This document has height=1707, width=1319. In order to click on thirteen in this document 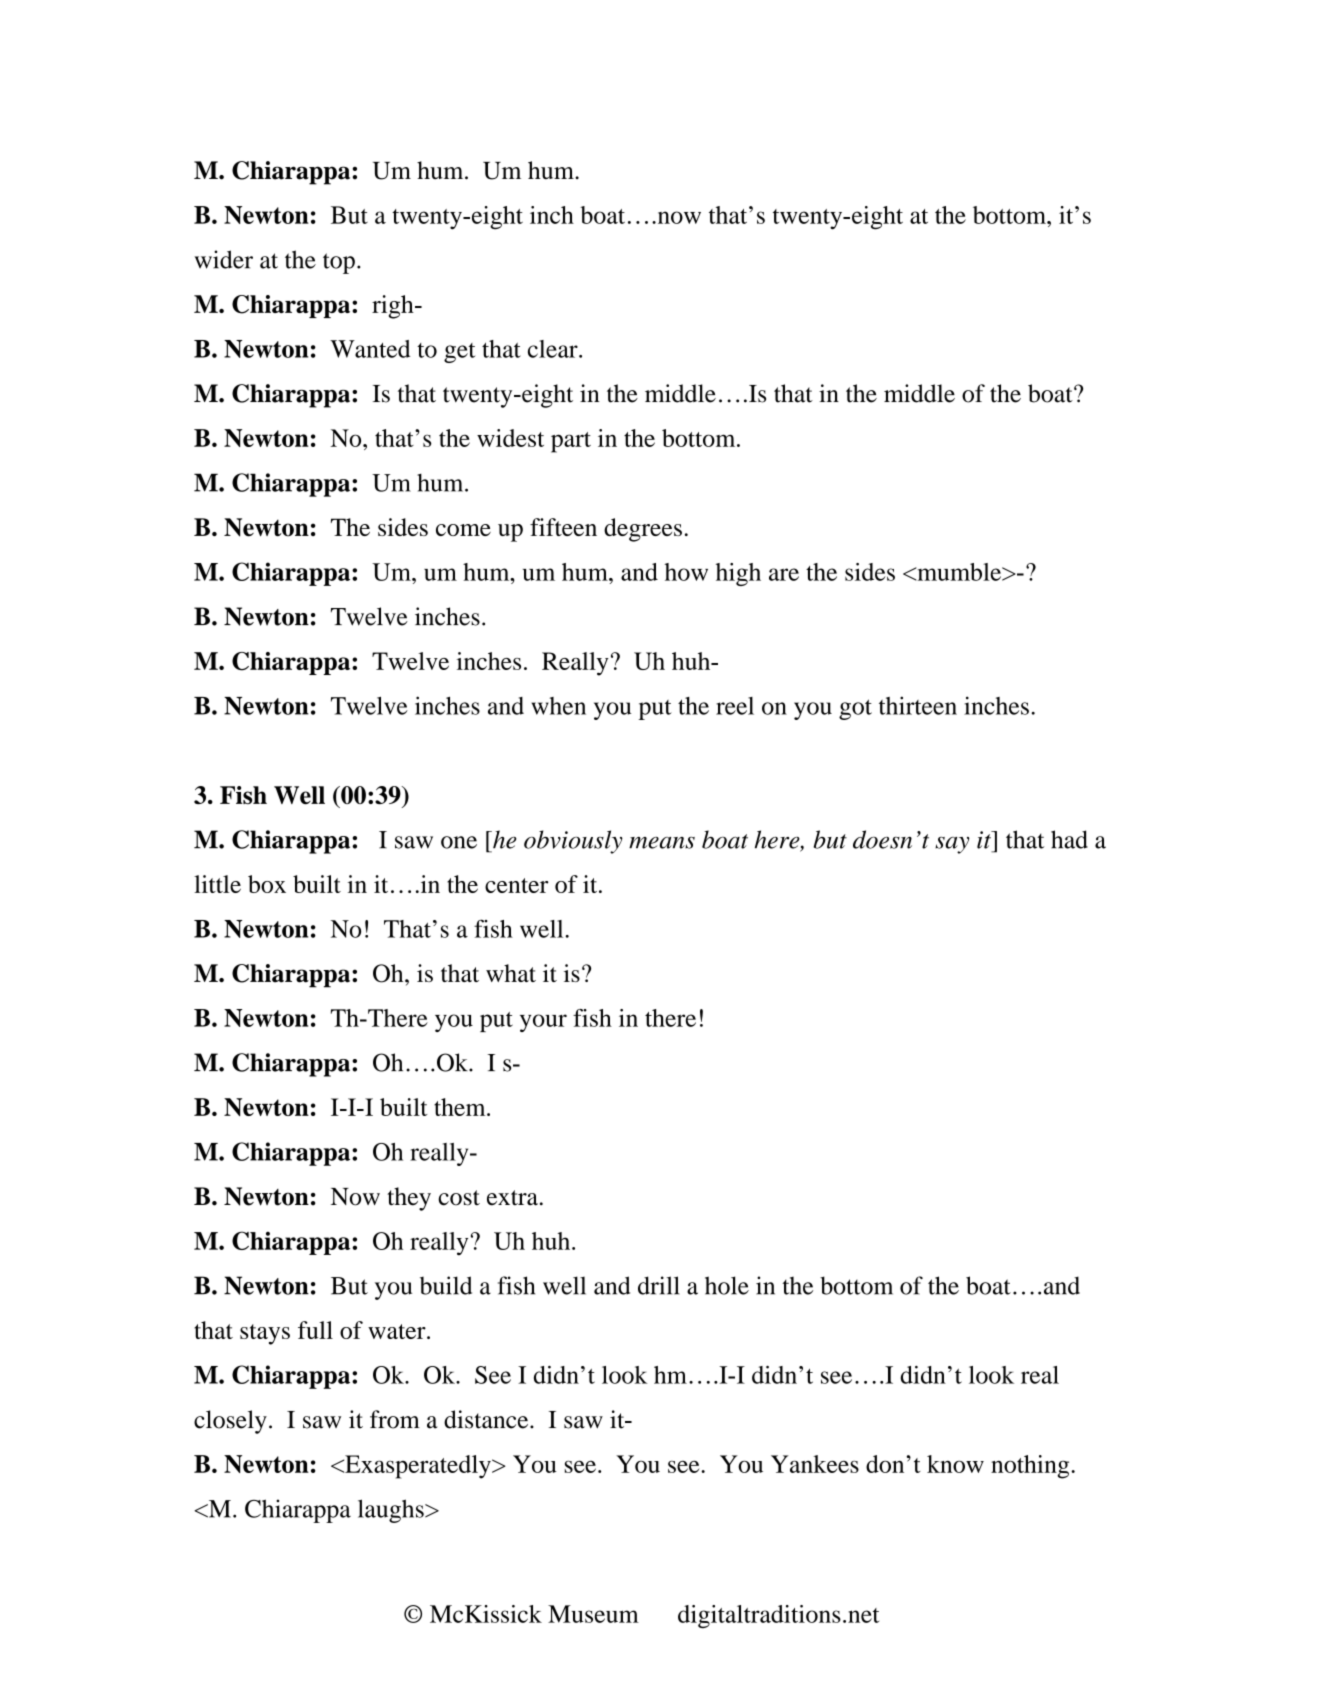, I will do `click(918, 705)`.
